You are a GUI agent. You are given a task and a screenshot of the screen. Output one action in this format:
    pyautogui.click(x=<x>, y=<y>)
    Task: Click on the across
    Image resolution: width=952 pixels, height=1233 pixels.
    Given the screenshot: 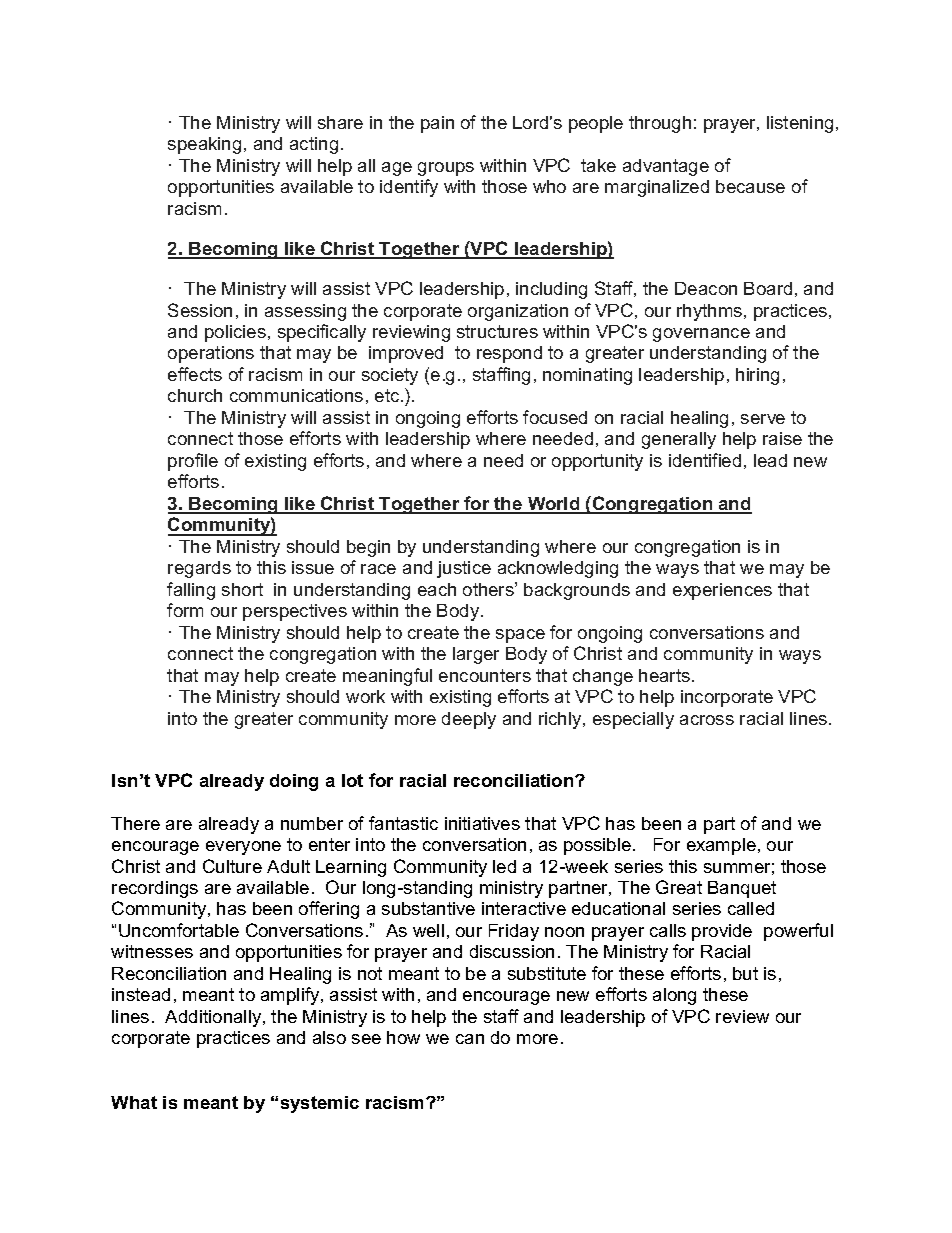 What is the action you would take?
    pyautogui.click(x=707, y=720)
